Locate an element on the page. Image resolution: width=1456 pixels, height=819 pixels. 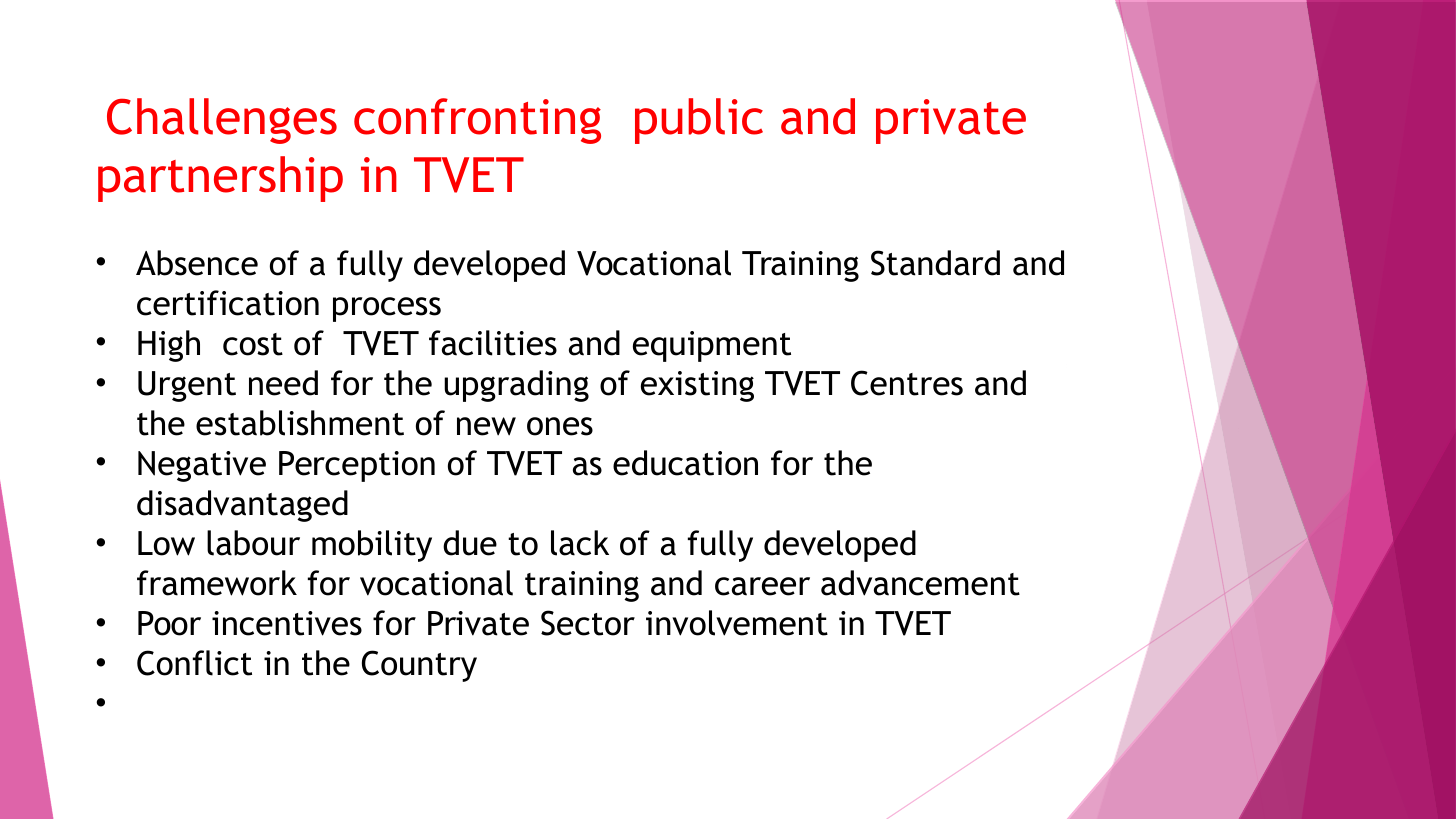
Standard is located at coordinates (935, 263).
